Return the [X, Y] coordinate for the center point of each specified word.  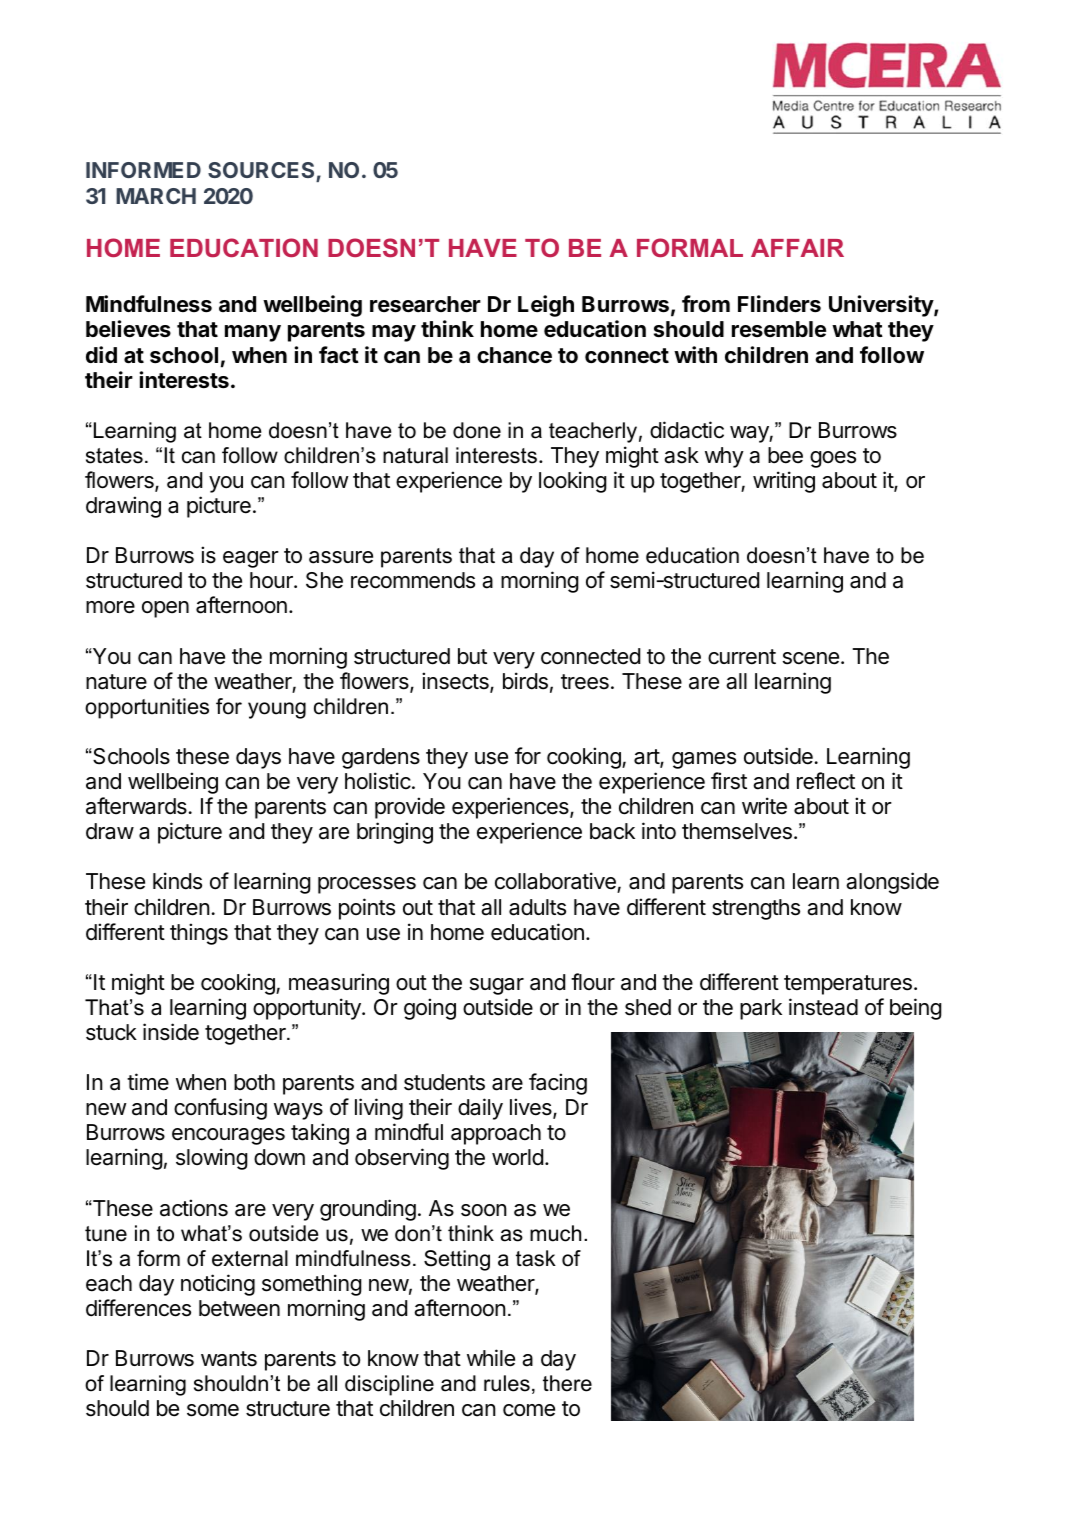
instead [823, 1007]
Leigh [546, 306]
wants [229, 1359]
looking [573, 482]
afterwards [136, 806]
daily [480, 1109]
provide [410, 808]
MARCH [156, 196]
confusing [220, 1109]
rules [507, 1383]
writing [784, 482]
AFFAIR [797, 248]
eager [251, 559]
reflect [826, 781]
